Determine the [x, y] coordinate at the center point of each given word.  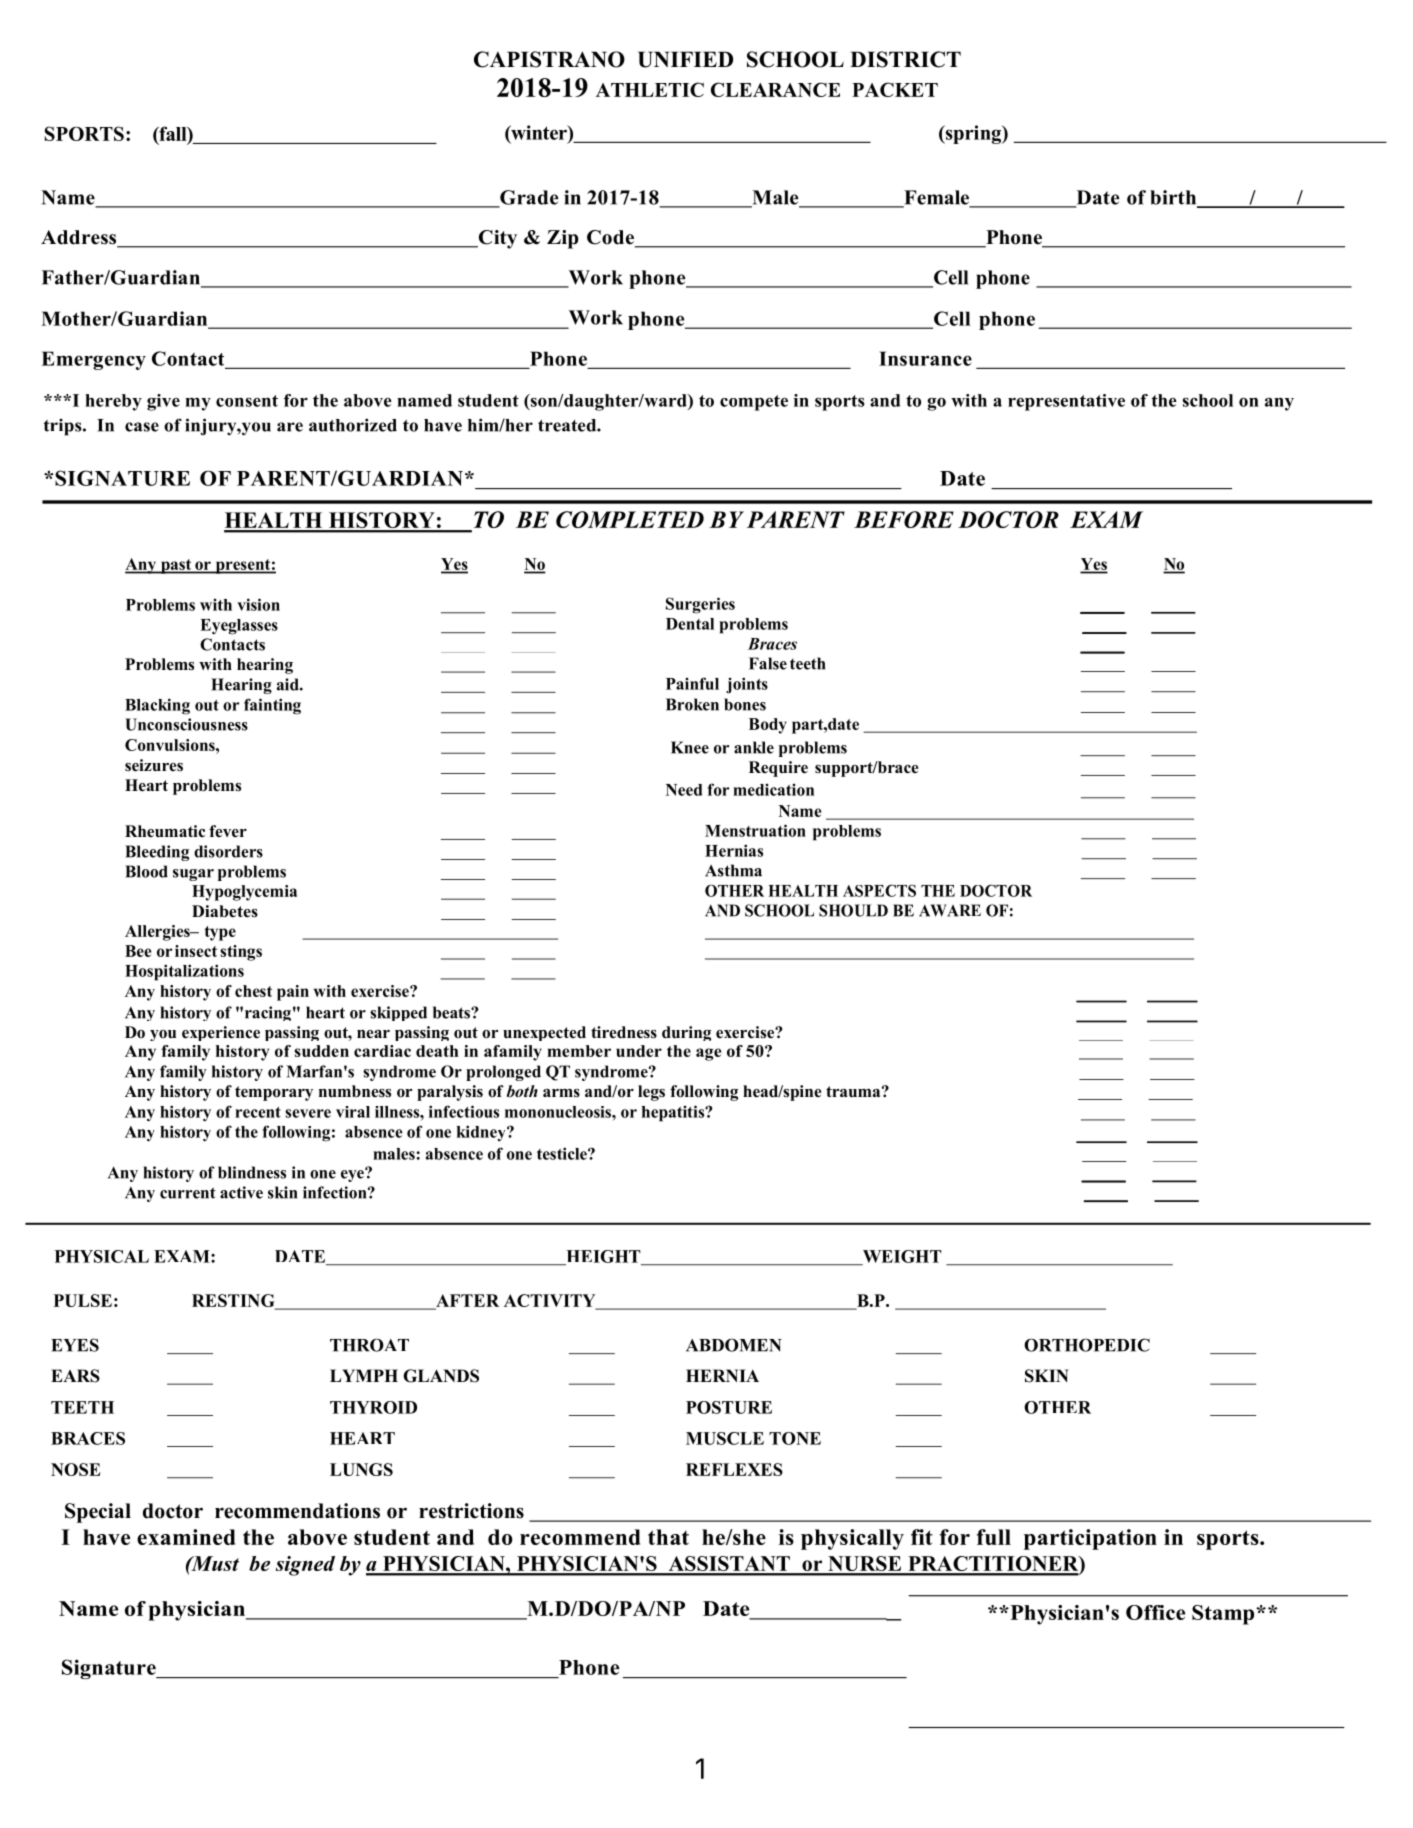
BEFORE [904, 519]
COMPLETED [630, 519]
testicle [563, 1153]
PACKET [895, 89]
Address [80, 238]
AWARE [950, 910]
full [994, 1537]
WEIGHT [901, 1257]
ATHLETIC [650, 89]
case [142, 427]
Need [684, 790]
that [668, 1537]
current [188, 1193]
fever [228, 831]
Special [98, 1513]
